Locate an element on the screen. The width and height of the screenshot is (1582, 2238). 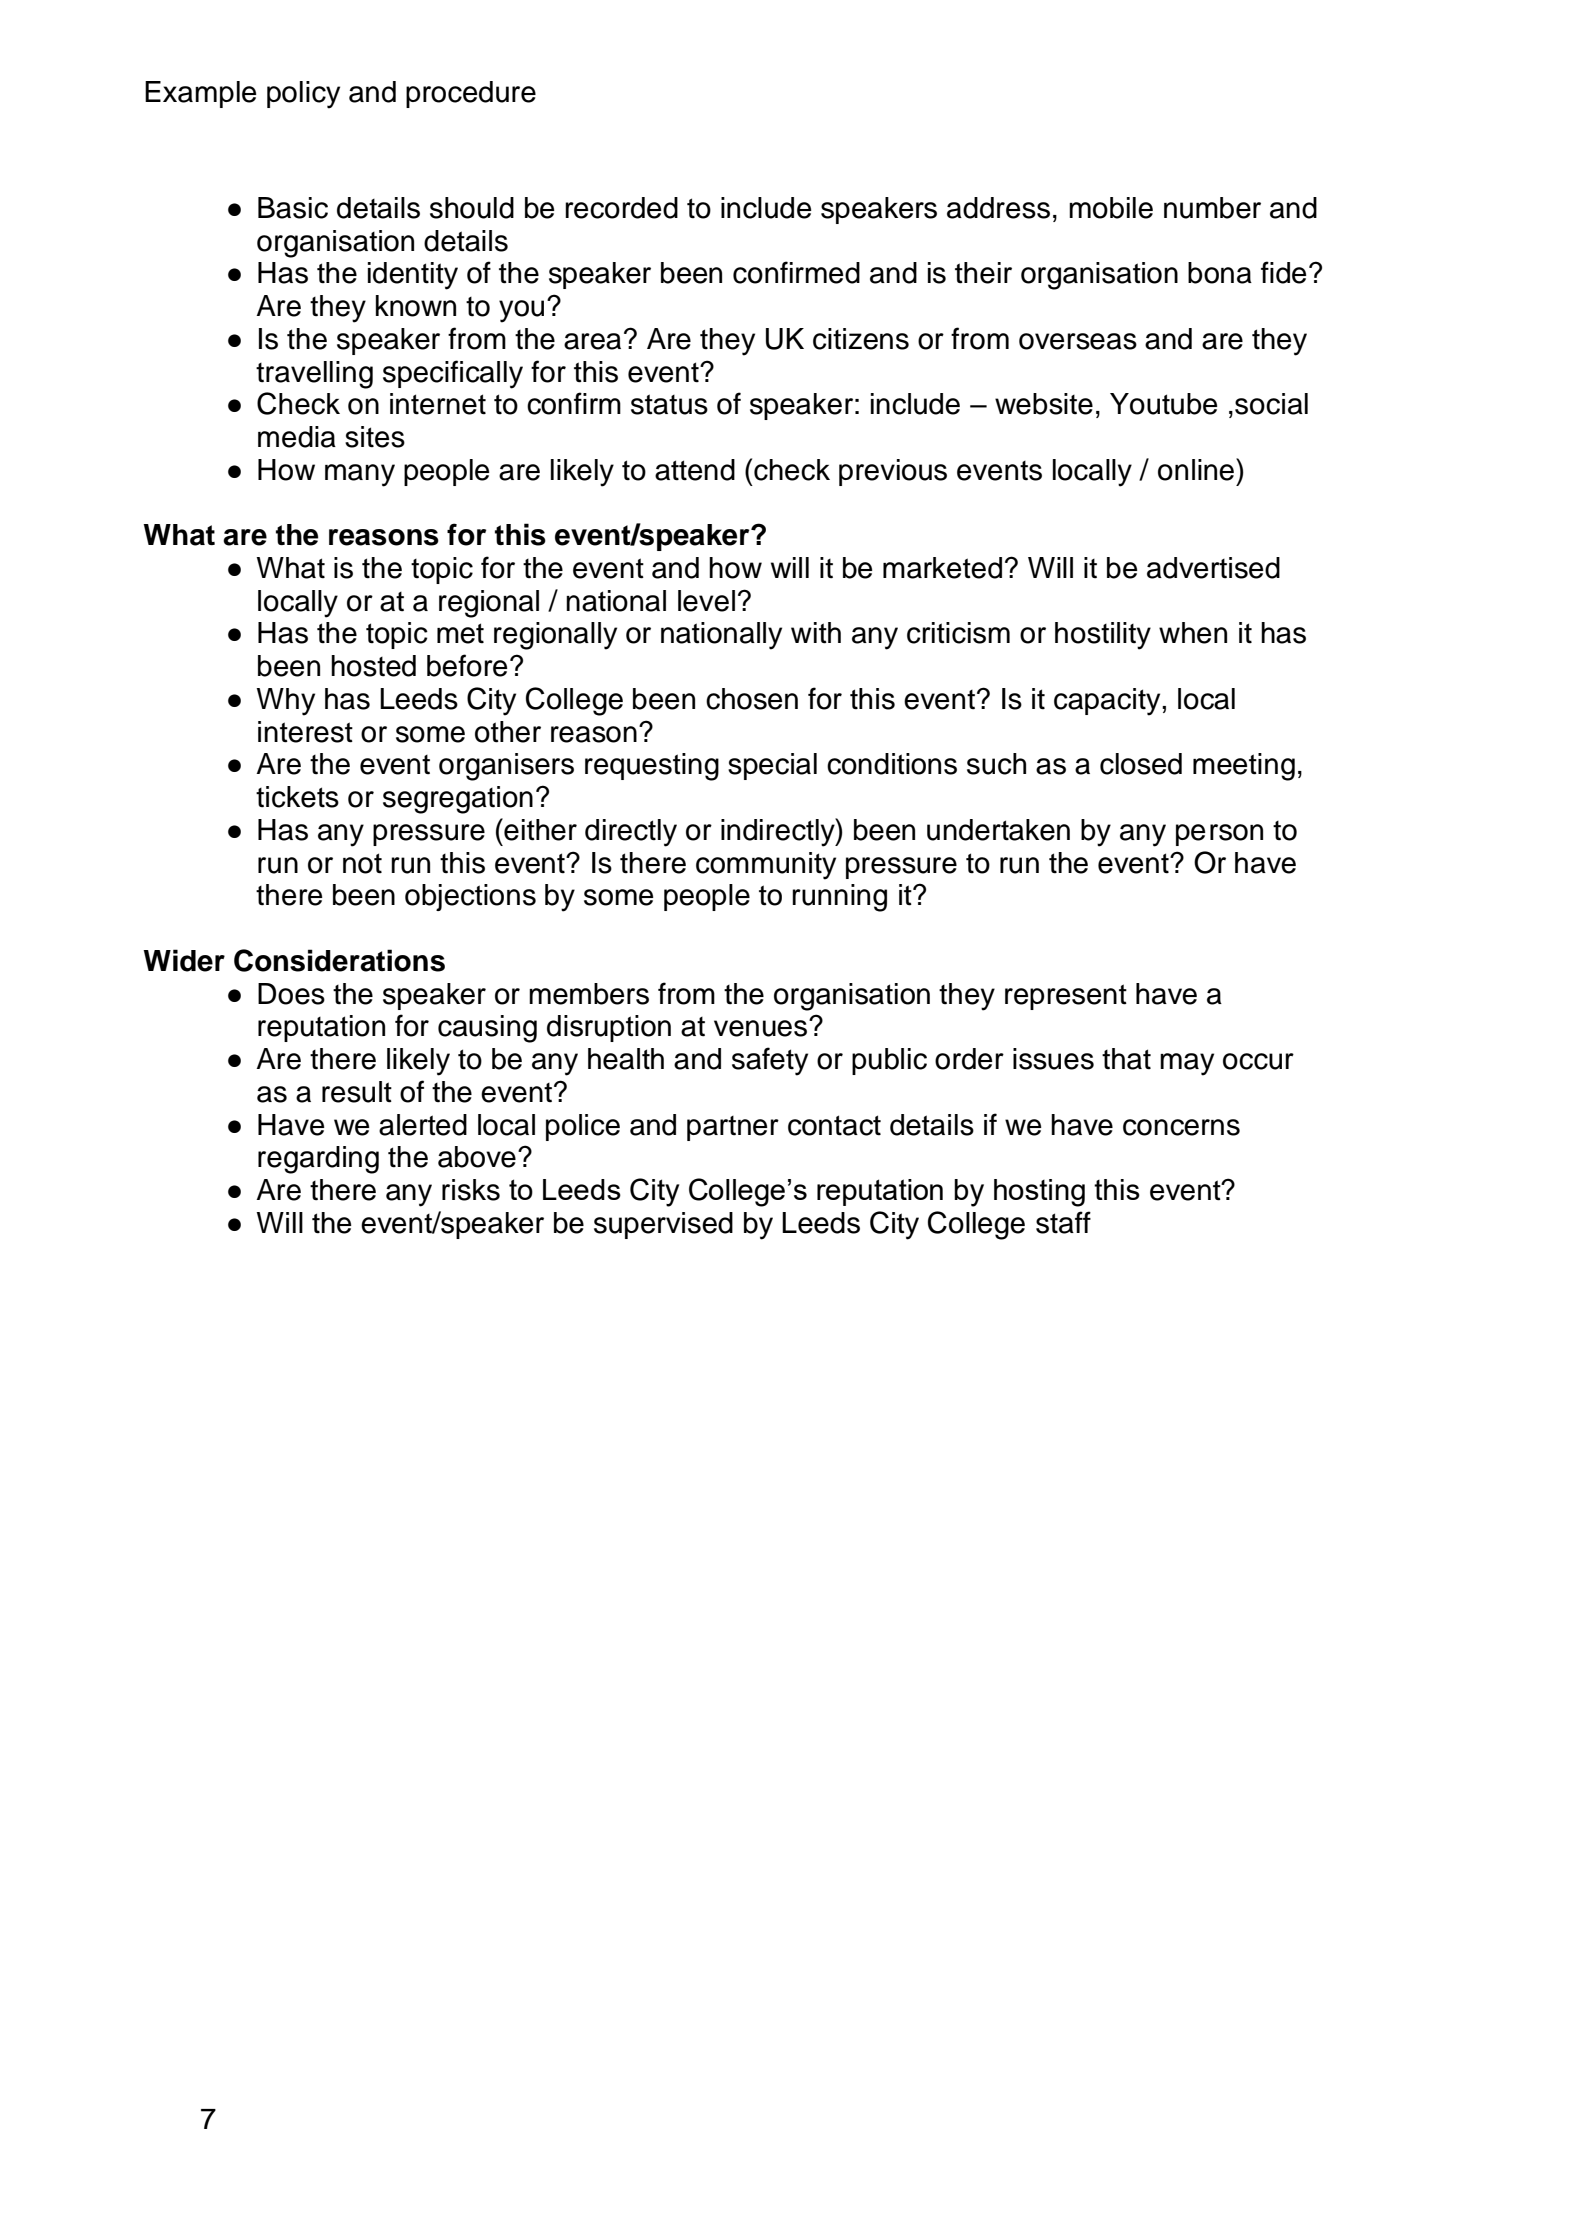
policy is located at coordinates (303, 95).
